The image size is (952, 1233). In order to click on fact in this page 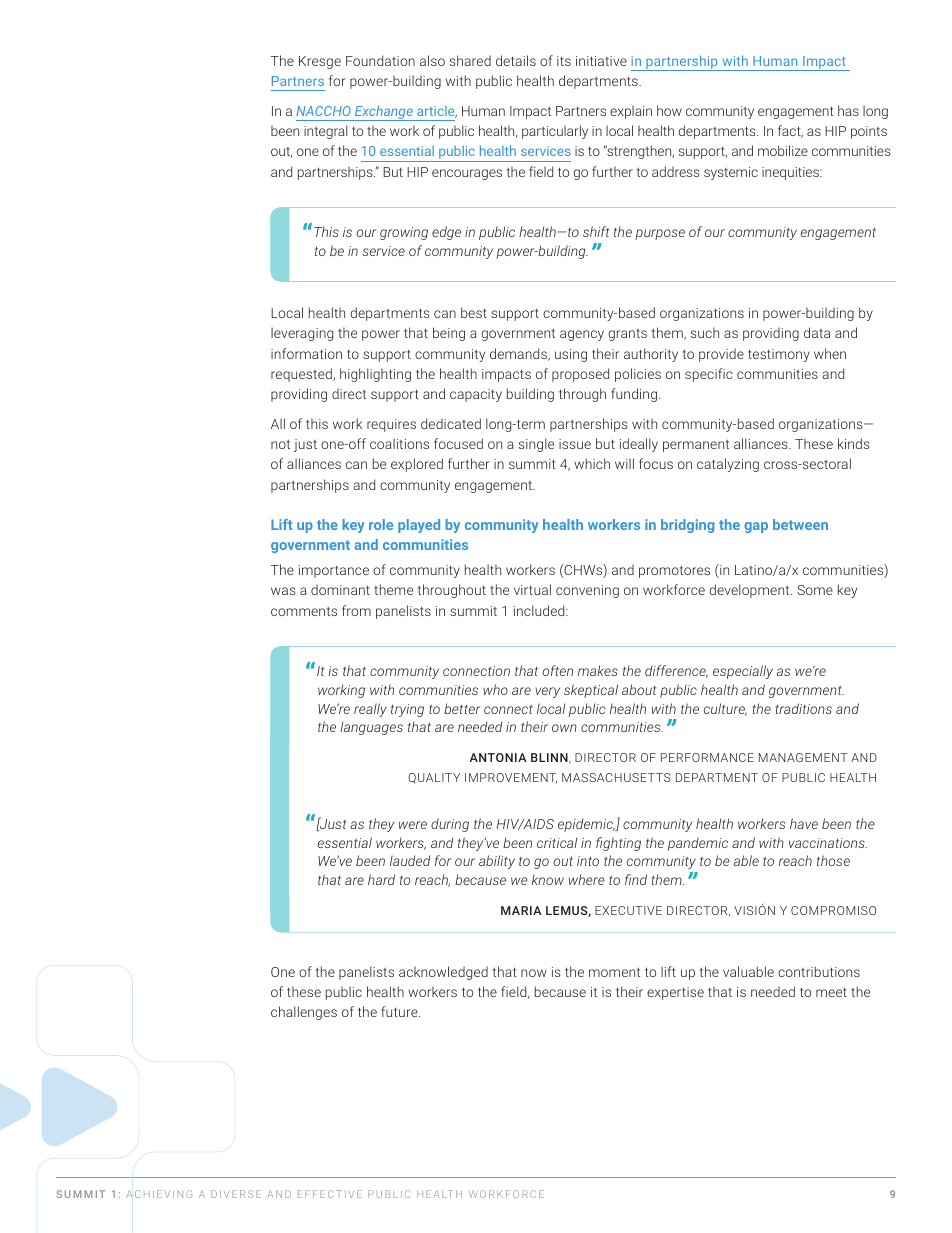, I will do `click(790, 131)`.
